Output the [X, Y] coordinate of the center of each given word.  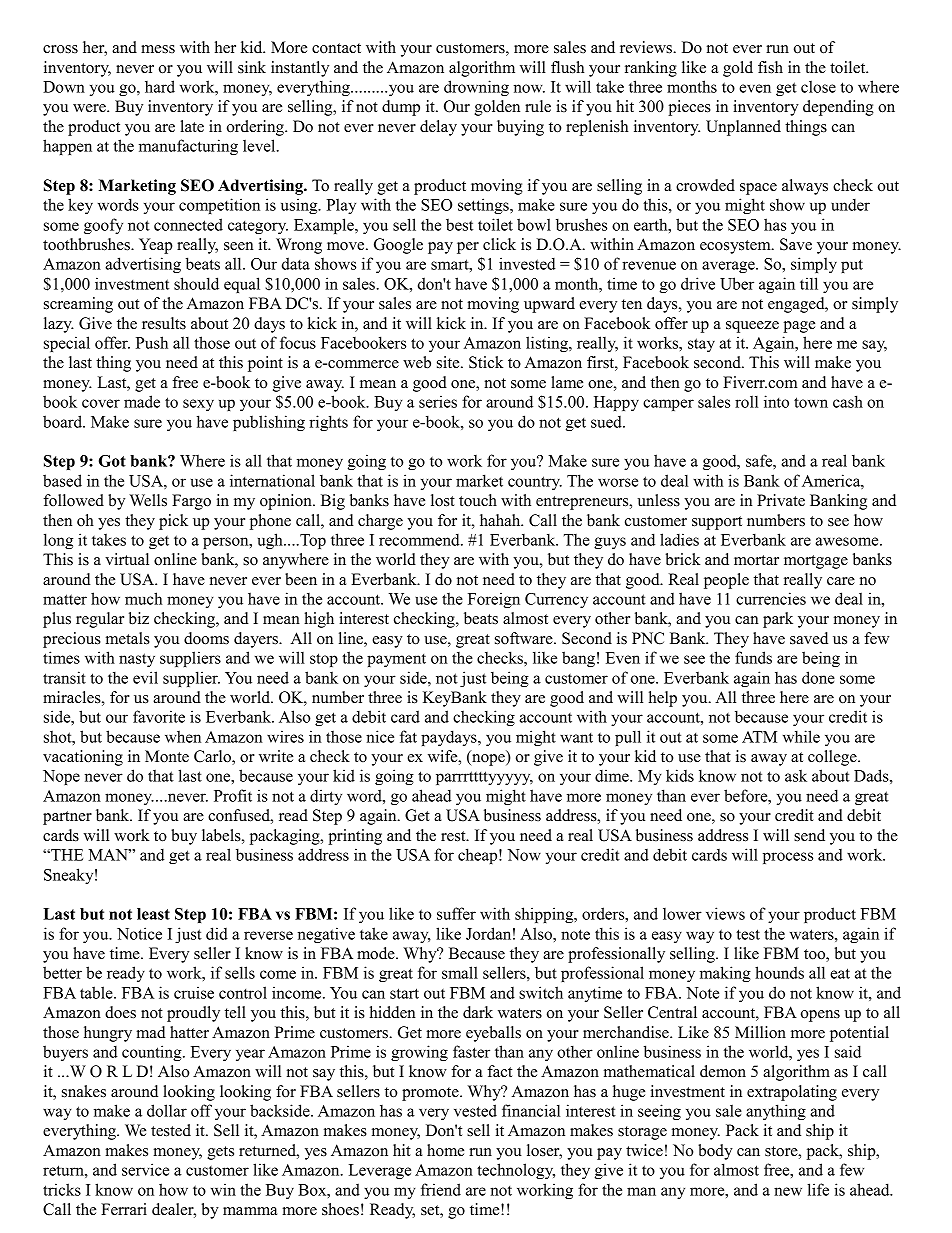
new [788, 1191]
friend [441, 1189]
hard [160, 86]
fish [770, 67]
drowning [476, 88]
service [145, 1169]
